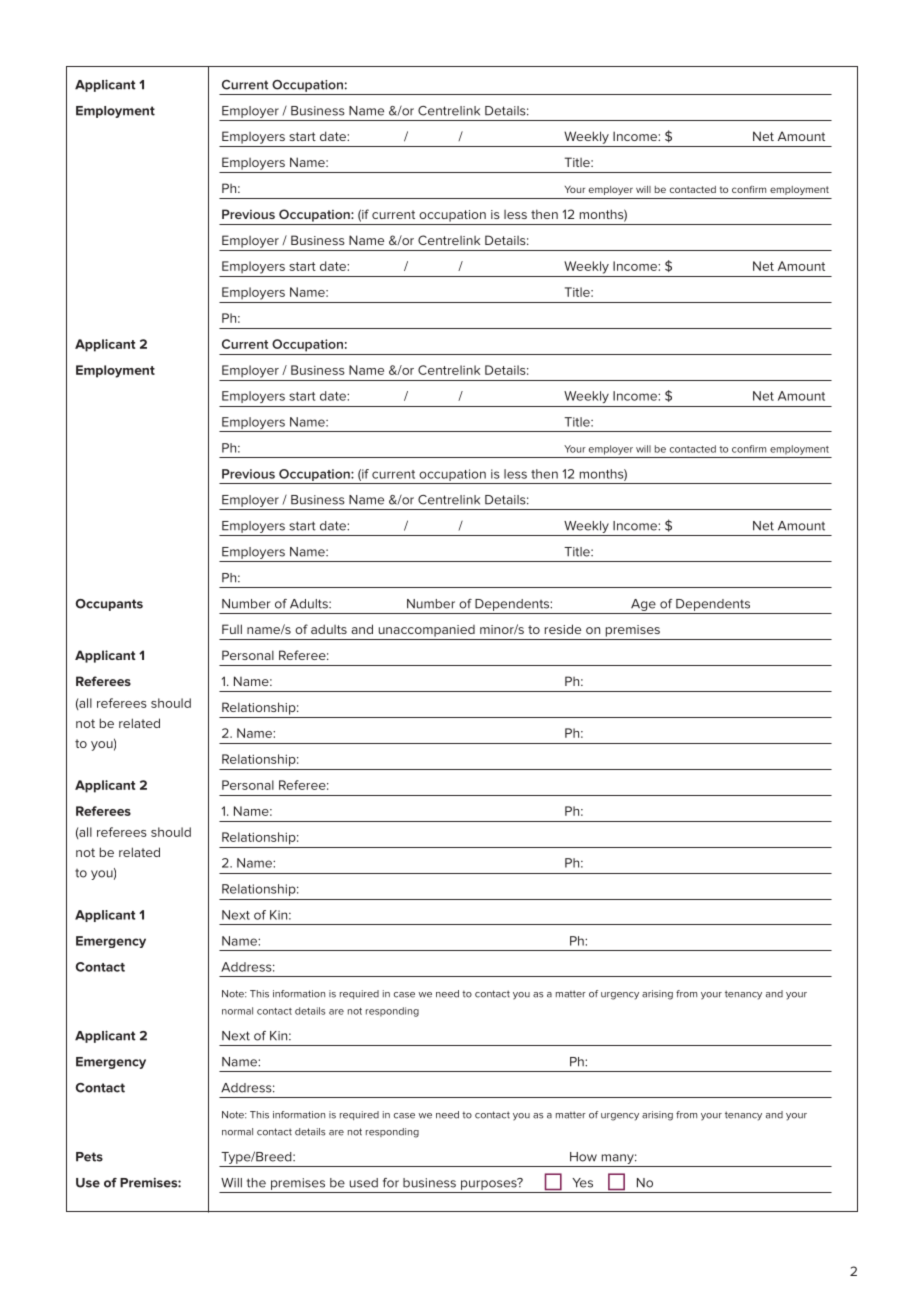  What do you see at coordinates (232, 629) in the document?
I see `Full` at bounding box center [232, 629].
